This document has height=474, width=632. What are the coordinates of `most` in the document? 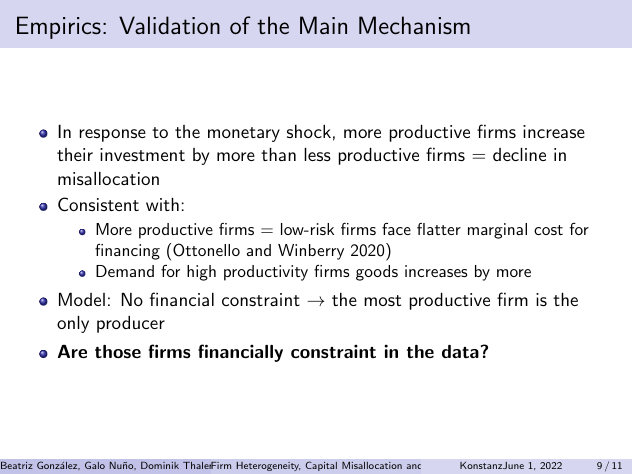 It's located at (382, 300).
